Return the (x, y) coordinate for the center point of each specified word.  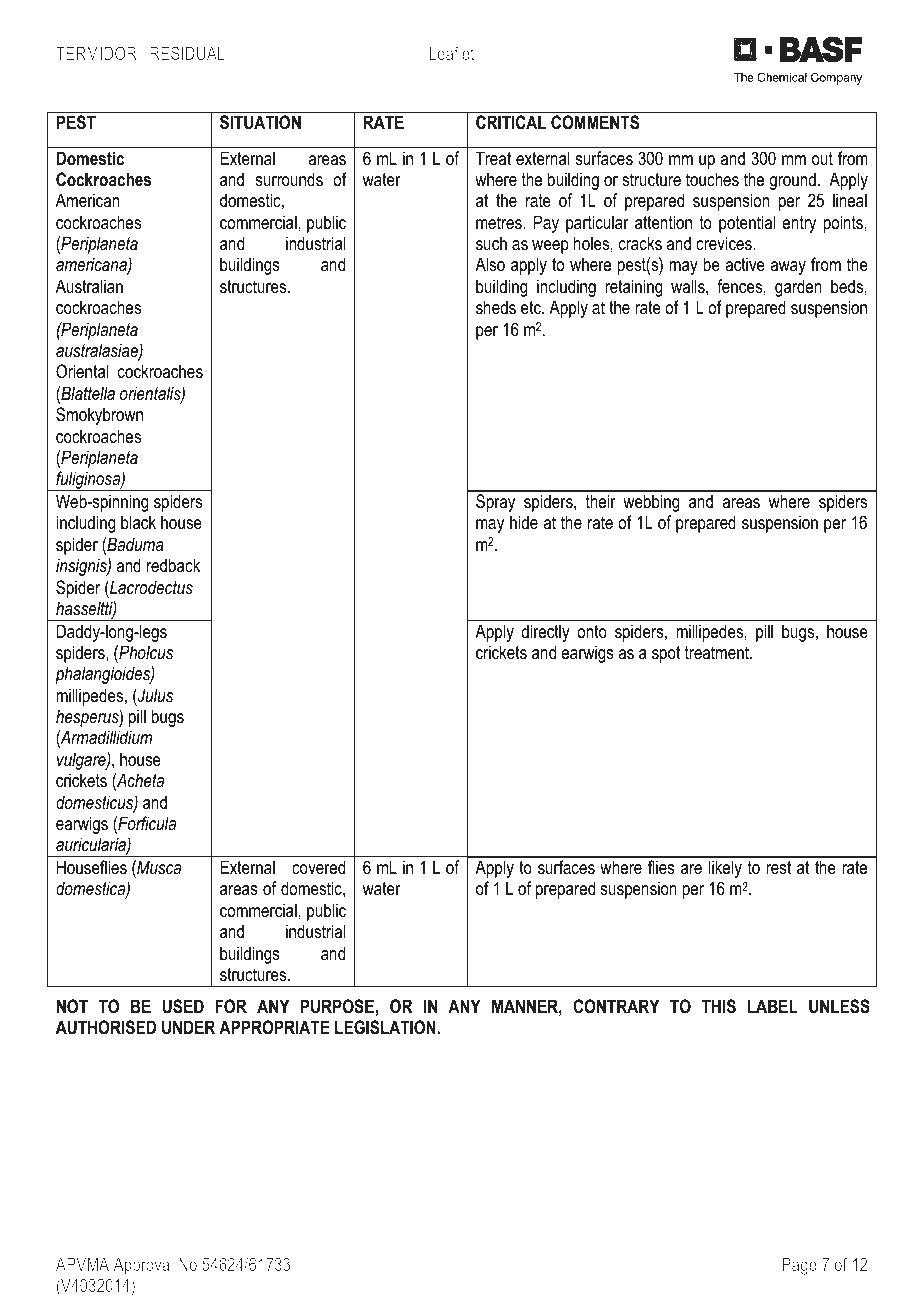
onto (592, 632)
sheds (496, 307)
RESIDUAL (187, 53)
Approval (143, 1266)
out (822, 158)
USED (183, 1006)
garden (798, 288)
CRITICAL (511, 122)
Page (799, 1266)
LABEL (773, 1006)
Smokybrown (99, 416)
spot (666, 654)
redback (173, 565)
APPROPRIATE (274, 1027)
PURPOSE (337, 1006)
